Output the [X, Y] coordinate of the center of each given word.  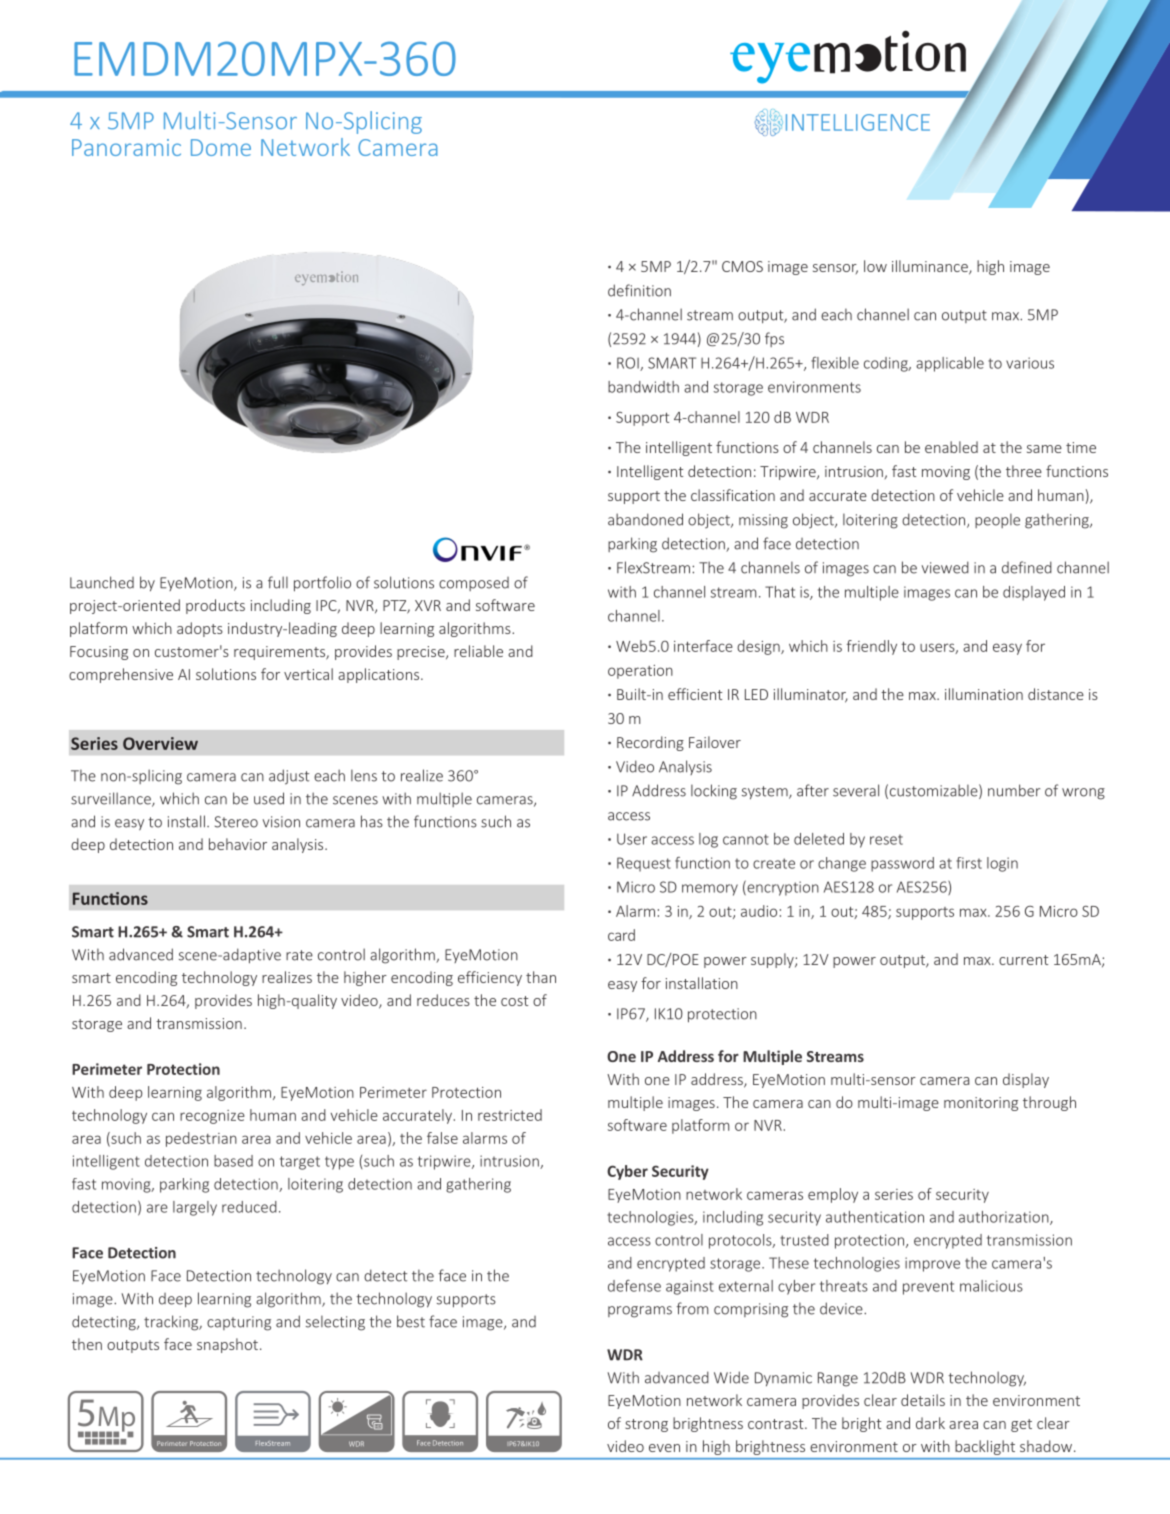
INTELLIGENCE [858, 122]
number [1014, 790]
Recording [650, 743]
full [278, 582]
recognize [212, 1117]
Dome [221, 147]
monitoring [981, 1104]
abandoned [645, 519]
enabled [951, 447]
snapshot [227, 1345]
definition [639, 290]
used [269, 798]
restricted [510, 1115]
